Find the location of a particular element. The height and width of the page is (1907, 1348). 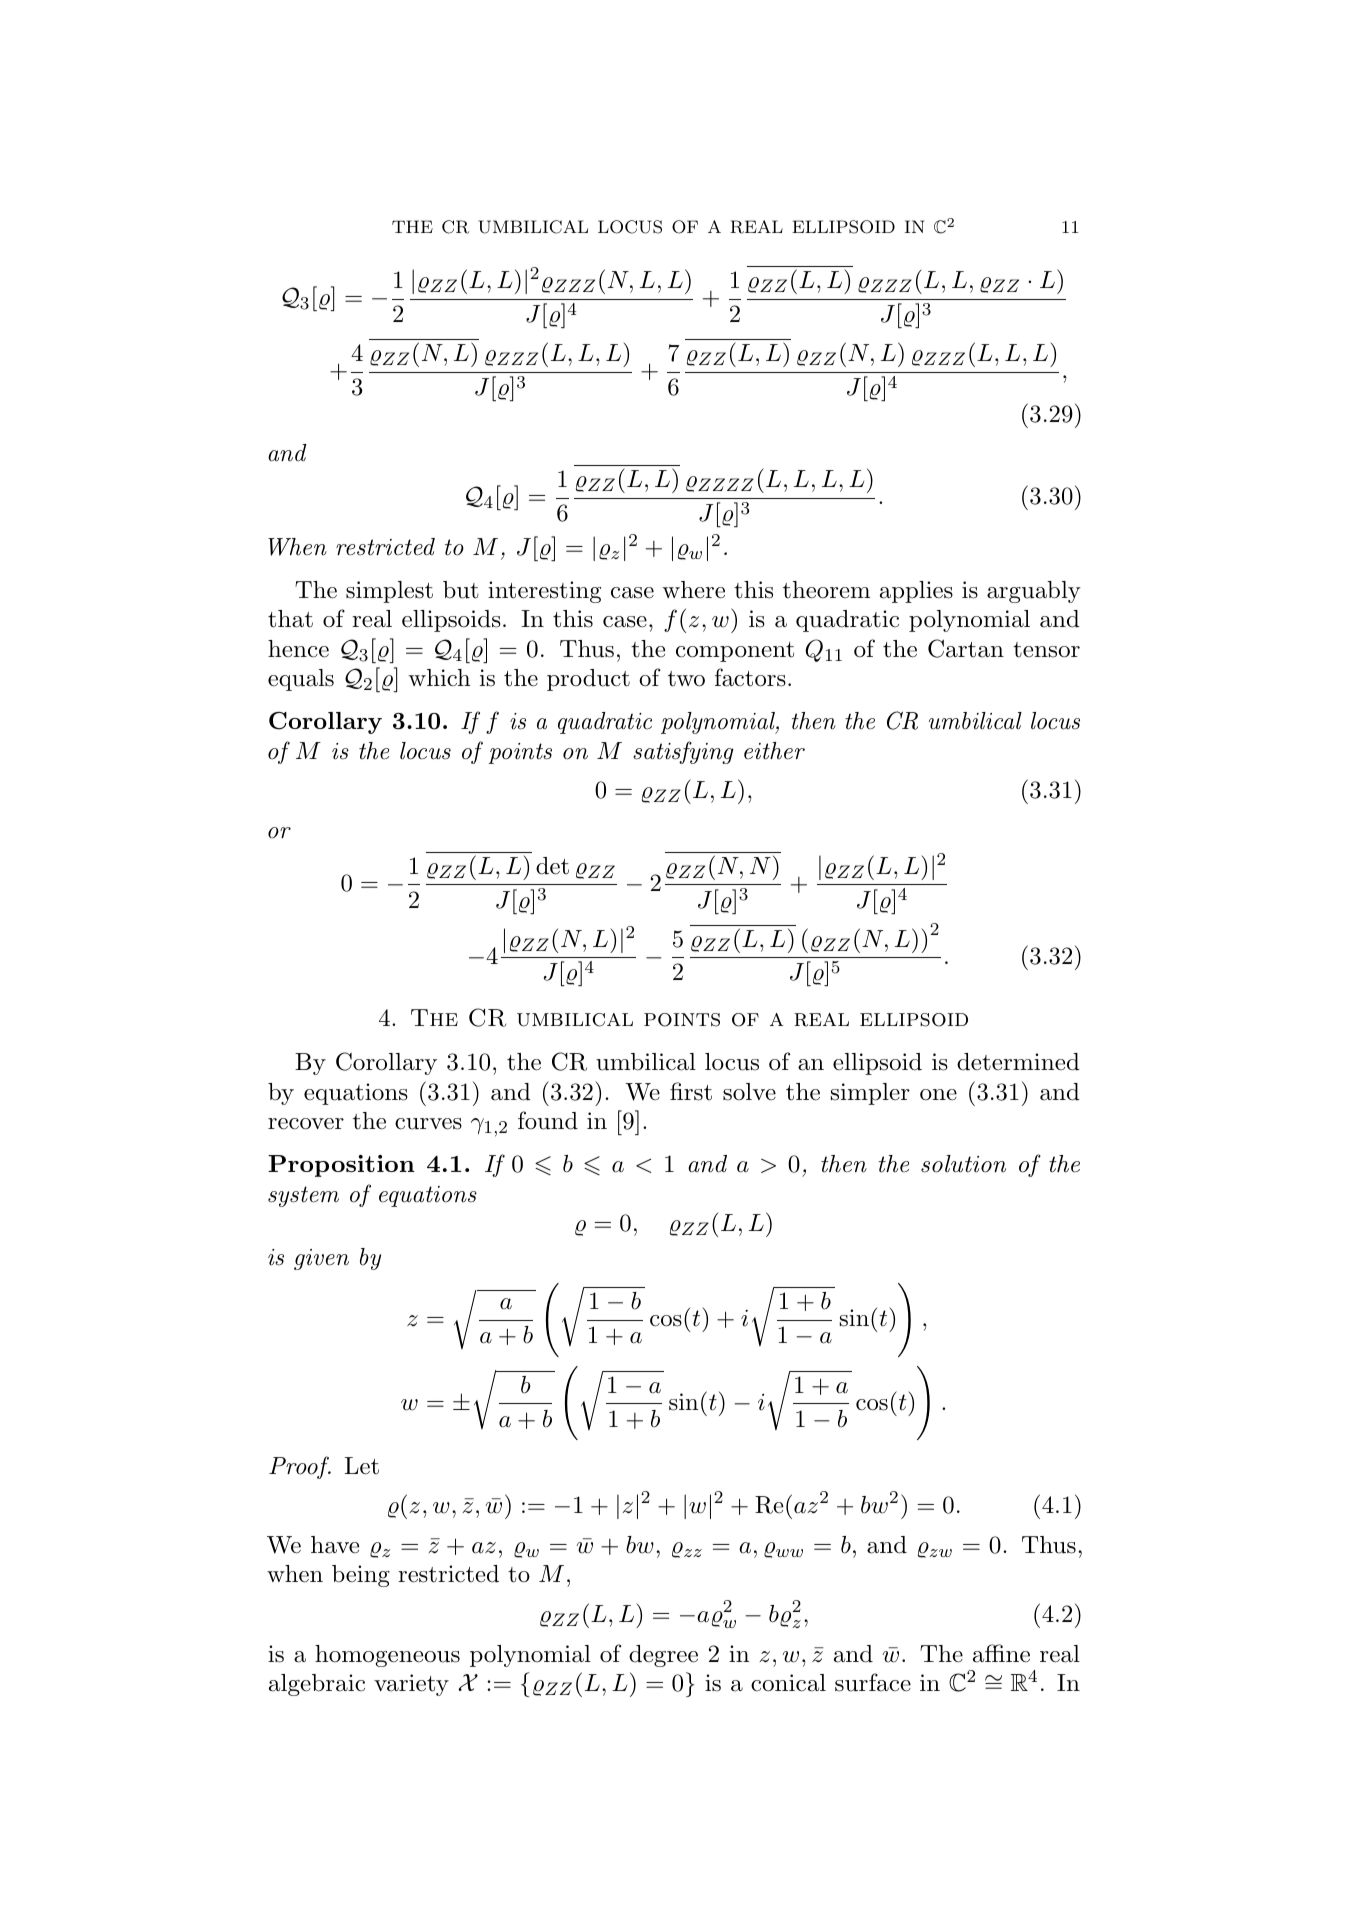

curves is located at coordinates (428, 1124).
